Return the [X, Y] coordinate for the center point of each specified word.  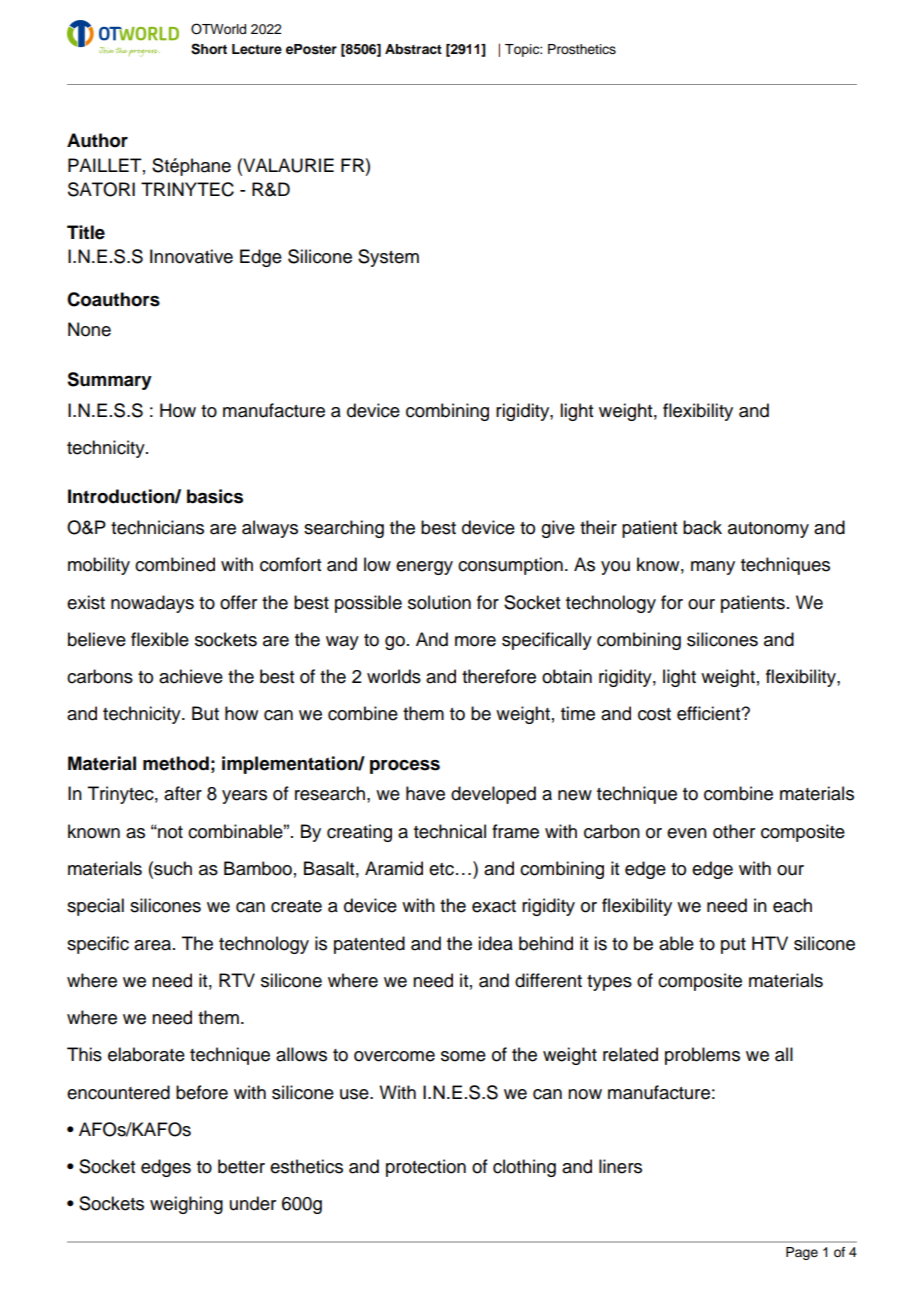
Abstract [413, 49]
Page [802, 1253]
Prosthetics [582, 49]
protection [426, 1168]
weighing [186, 1205]
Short [209, 49]
